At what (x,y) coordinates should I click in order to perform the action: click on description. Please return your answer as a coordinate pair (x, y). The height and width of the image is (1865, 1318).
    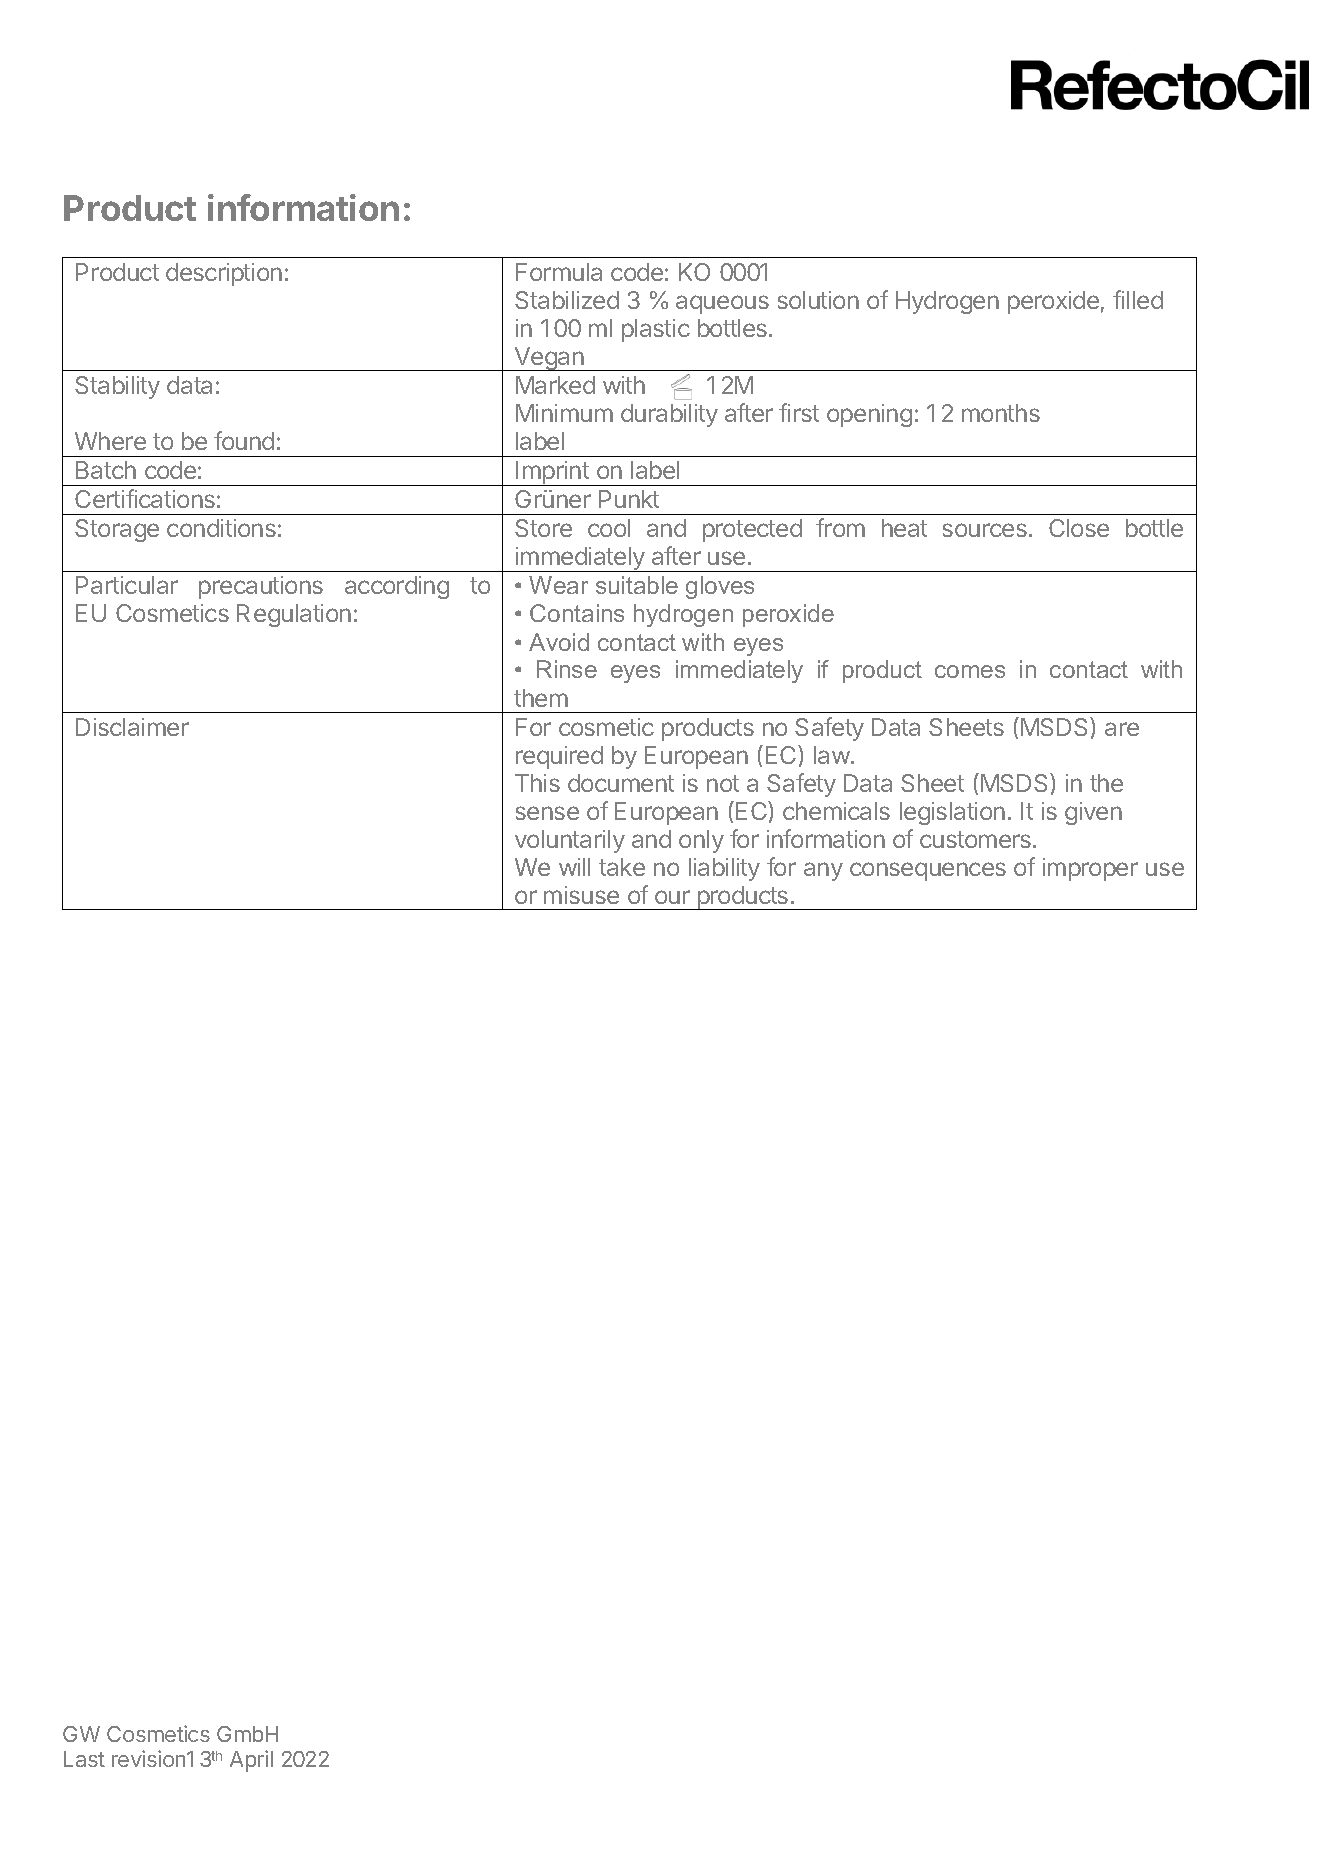
    Looking at the image, I should click on (224, 274).
